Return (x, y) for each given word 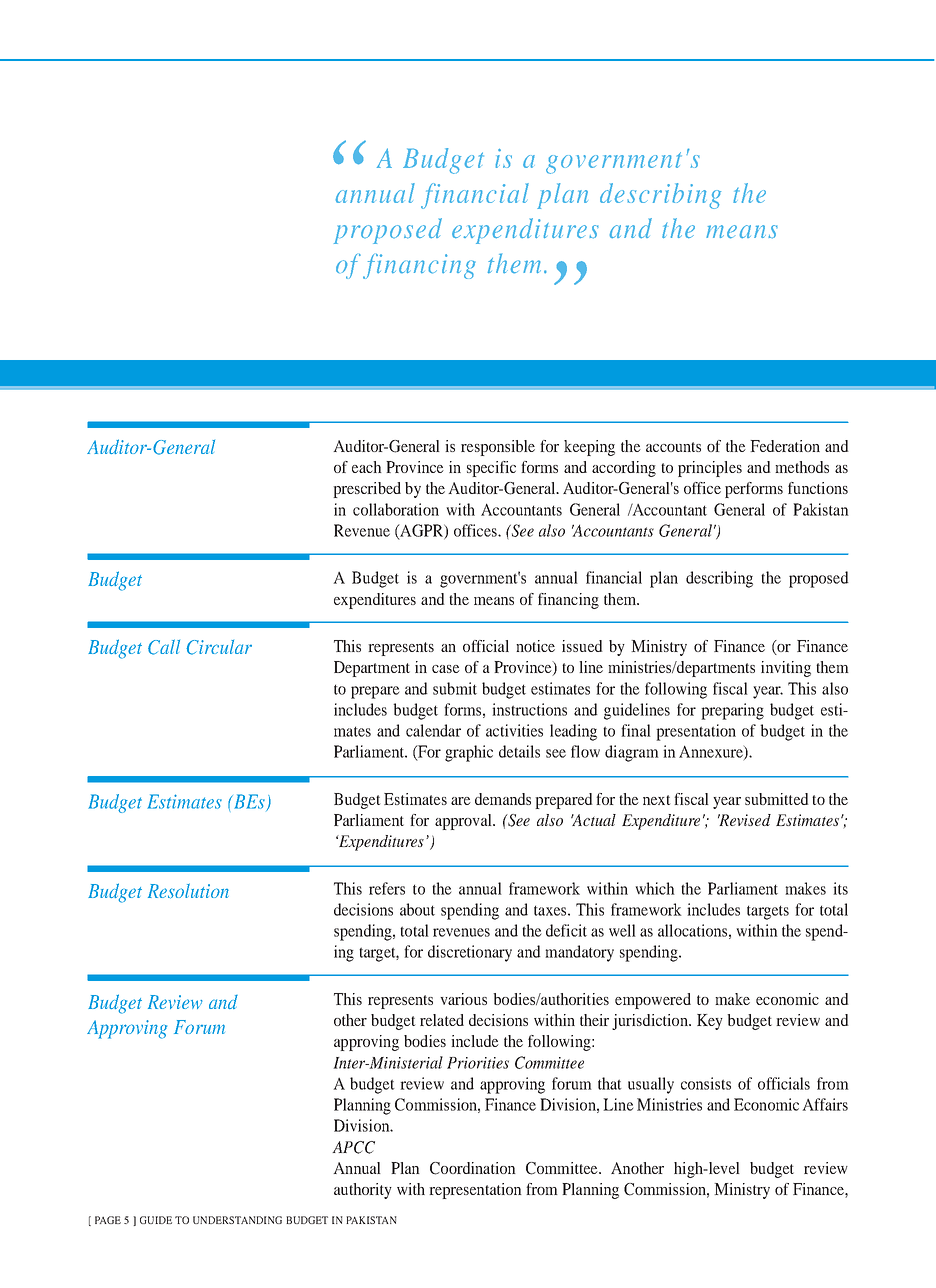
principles (710, 469)
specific (491, 469)
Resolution (188, 891)
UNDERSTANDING (237, 1220)
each (367, 467)
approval (464, 822)
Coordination (473, 1168)
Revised (744, 820)
